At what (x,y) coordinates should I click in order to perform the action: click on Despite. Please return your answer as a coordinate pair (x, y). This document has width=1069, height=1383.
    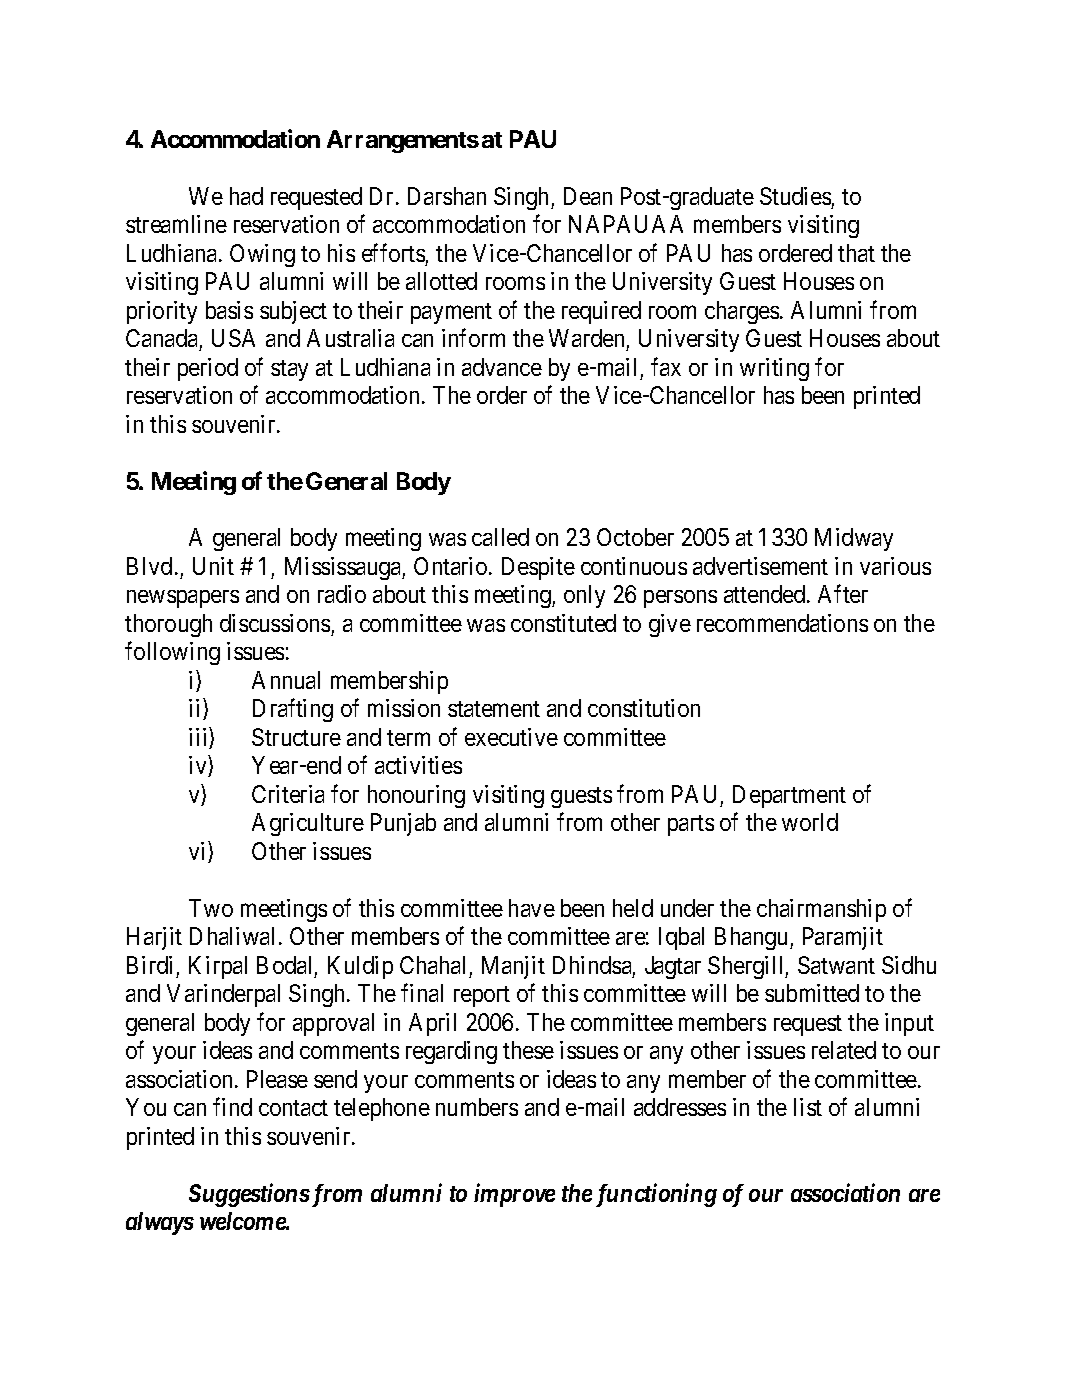
    Looking at the image, I should click on (538, 568).
